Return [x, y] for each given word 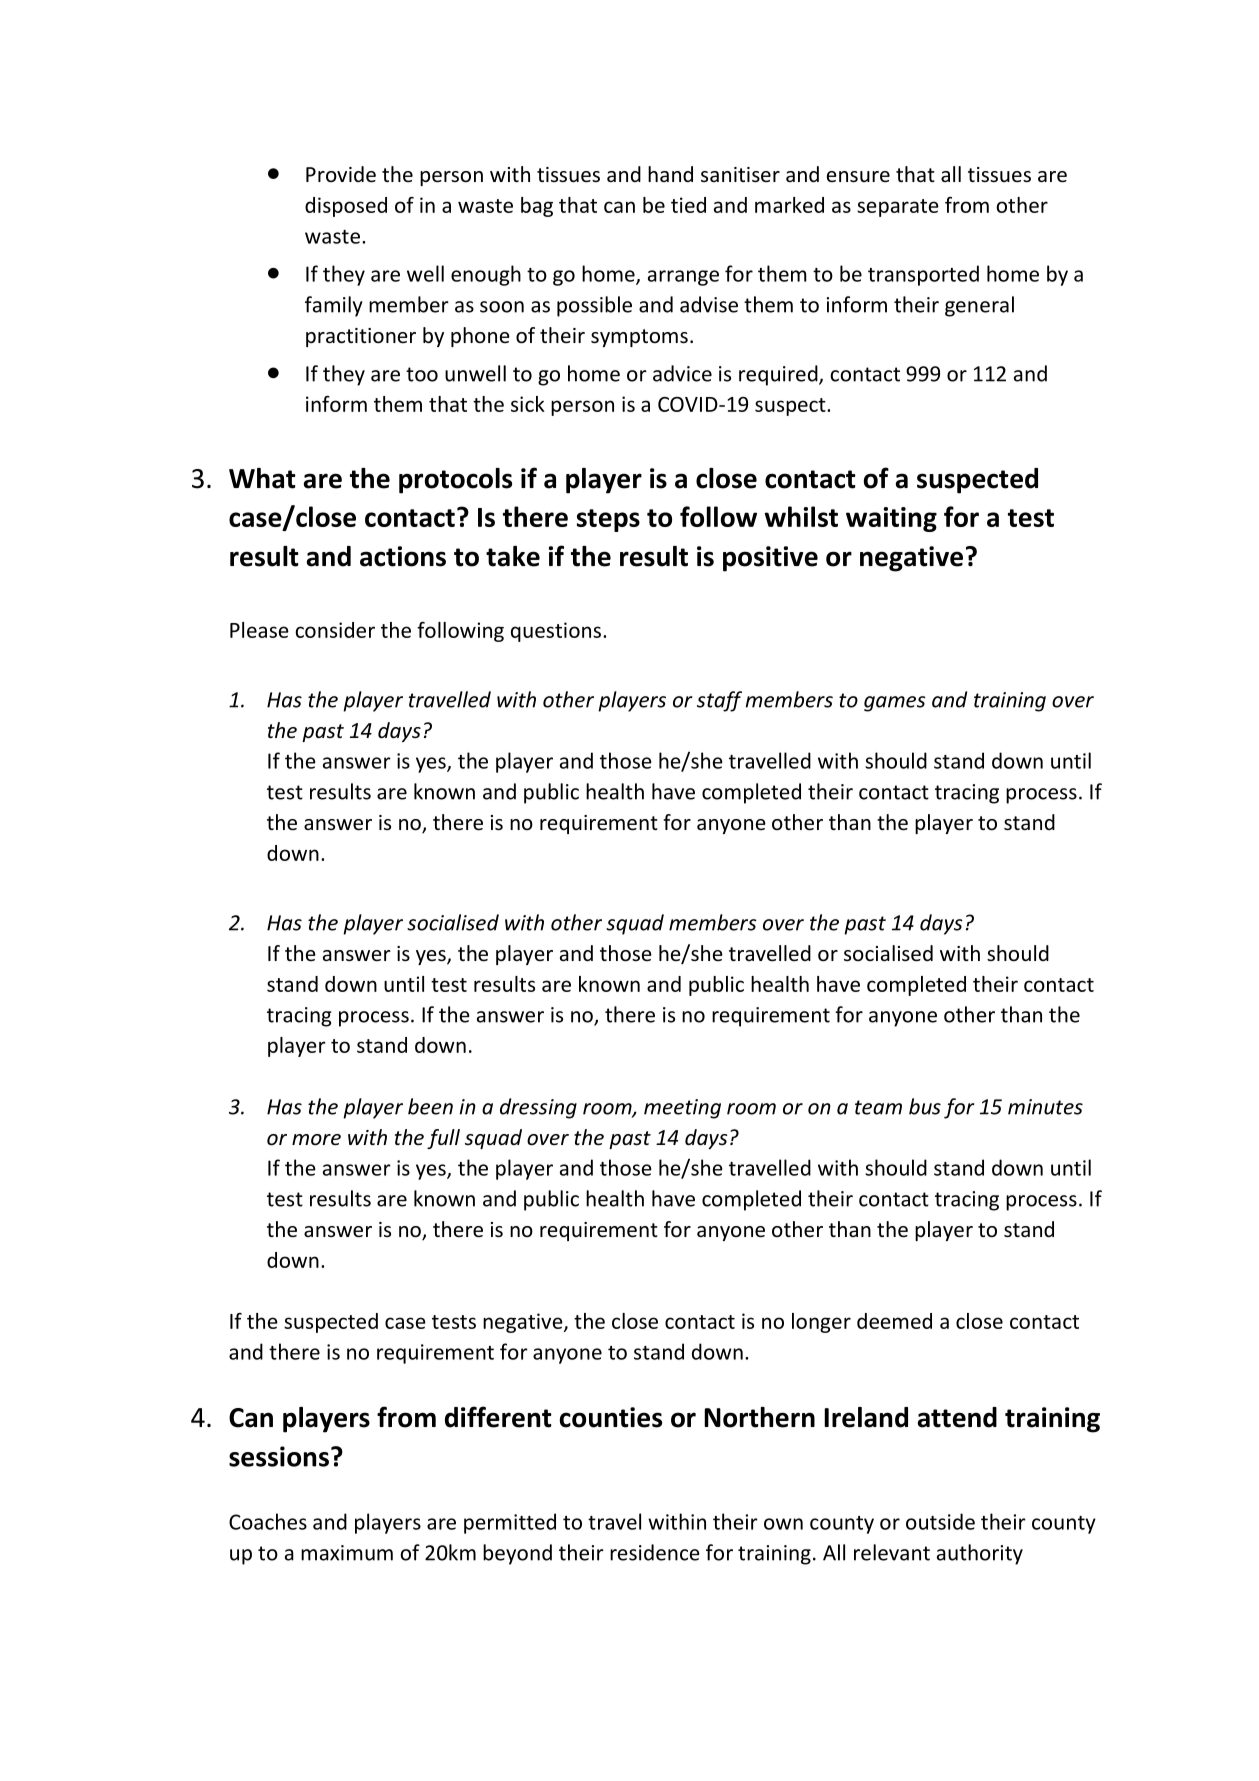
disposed [346, 207]
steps [608, 520]
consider [335, 630]
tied [688, 205]
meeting [682, 1109]
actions [403, 556]
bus [925, 1106]
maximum [347, 1553]
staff [719, 701]
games [895, 704]
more [316, 1140]
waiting [891, 519]
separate [898, 208]
